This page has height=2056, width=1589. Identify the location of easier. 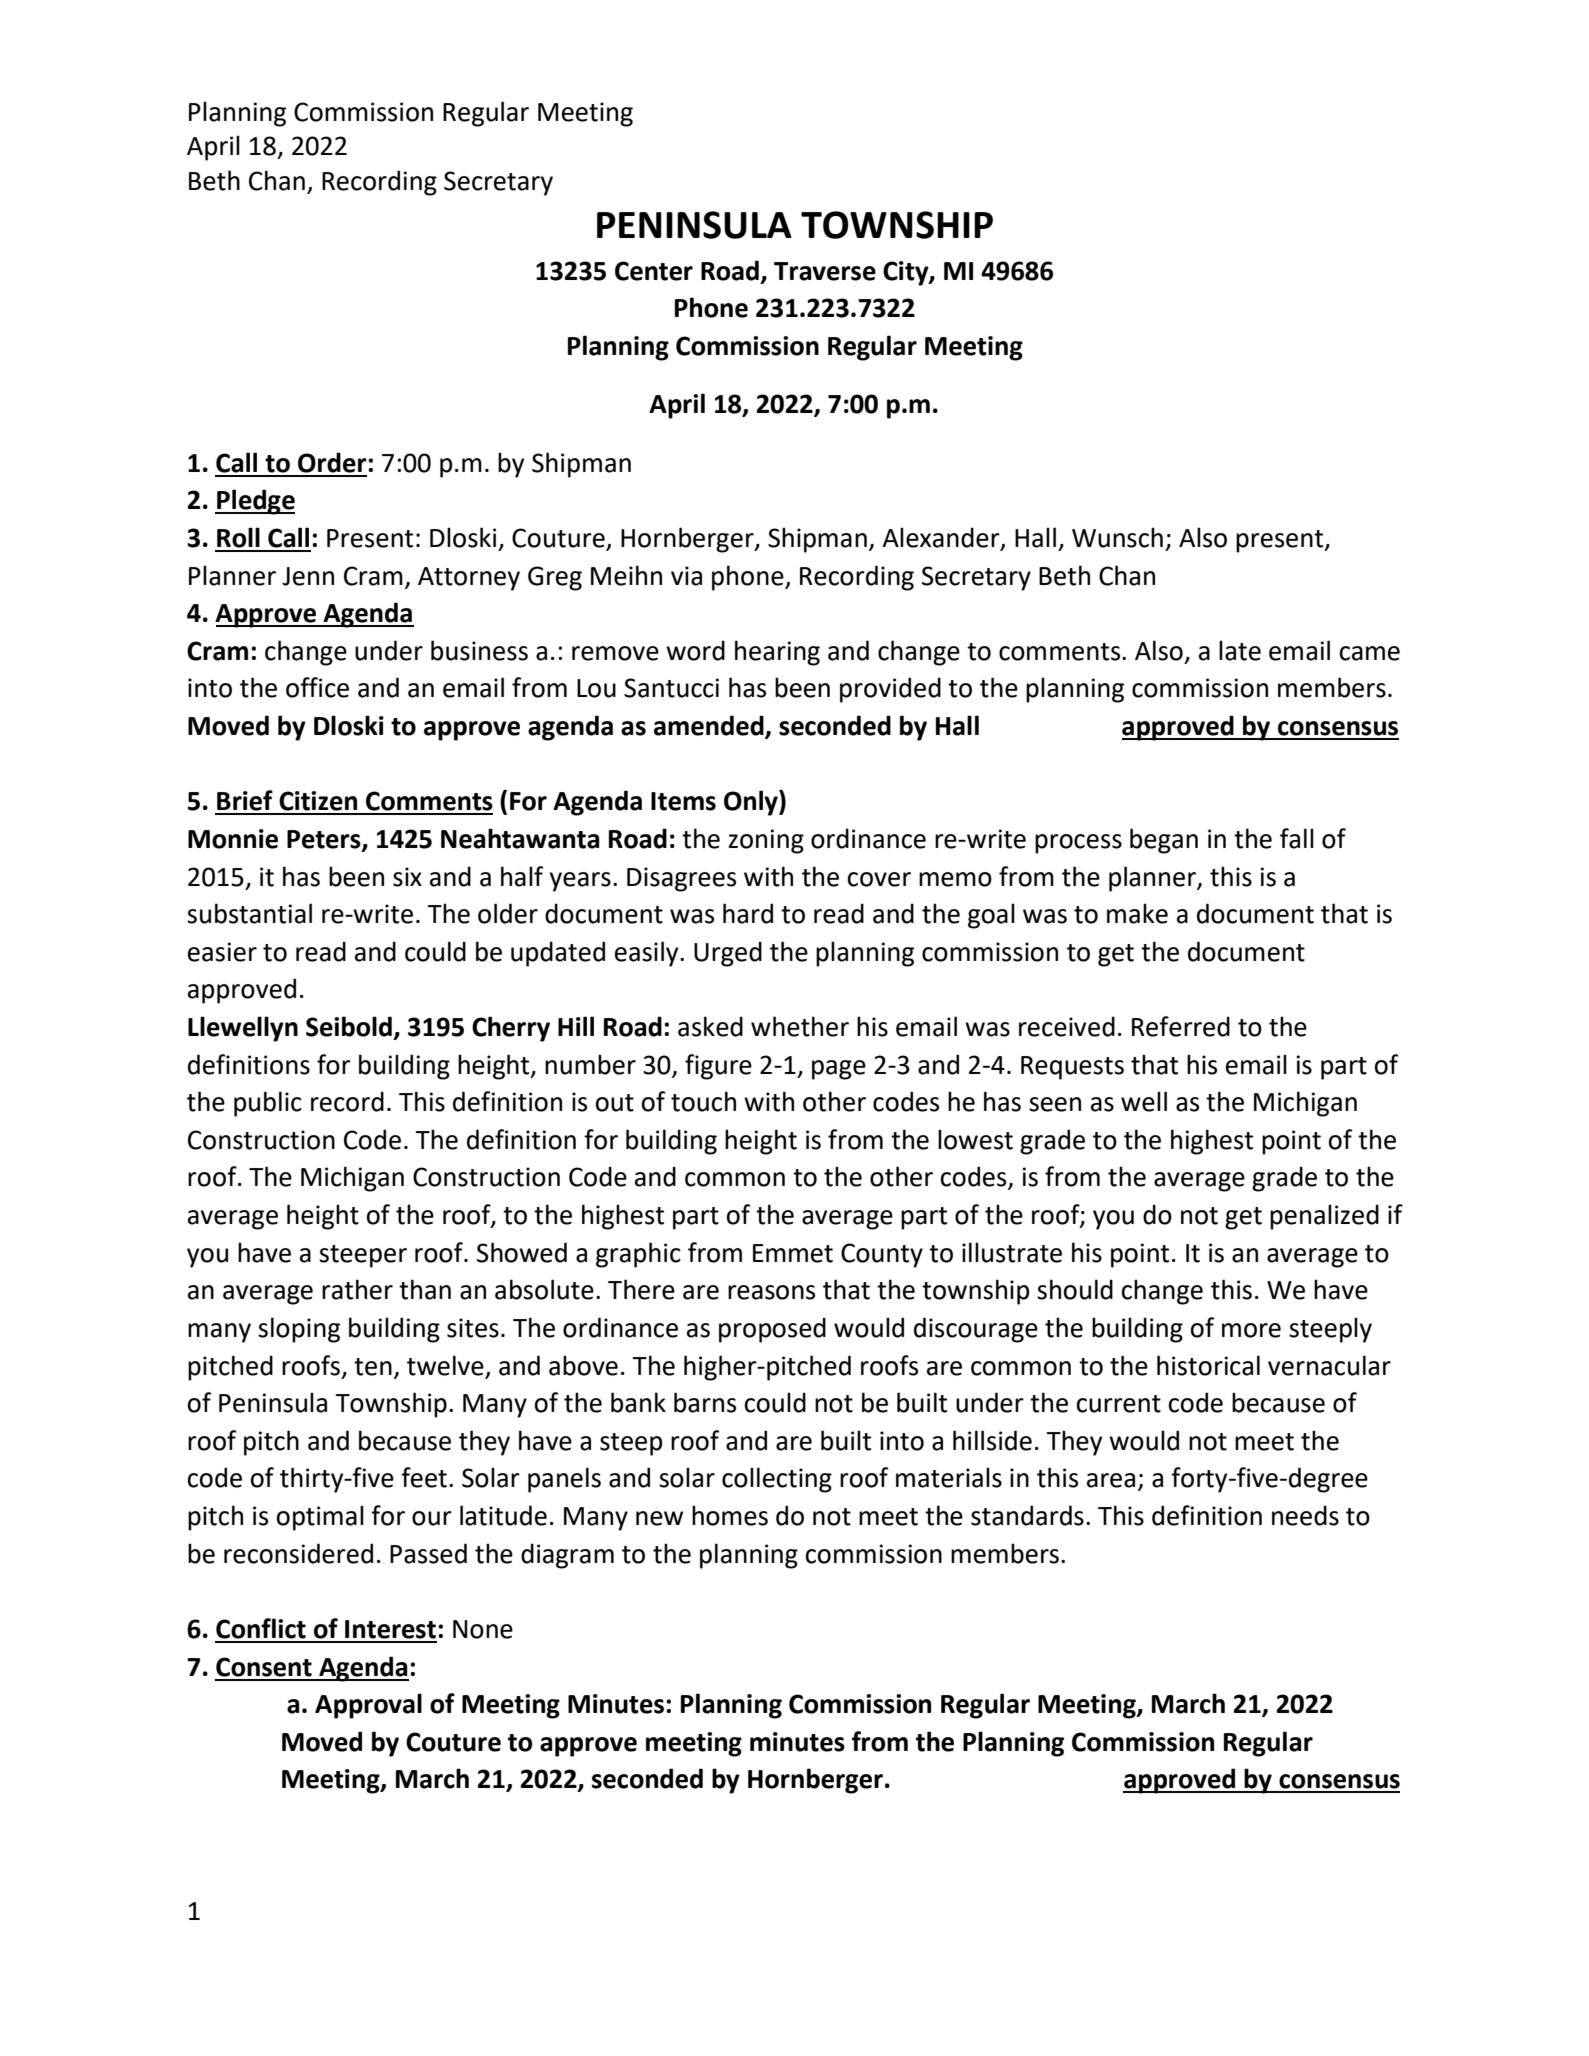
(222, 952).
